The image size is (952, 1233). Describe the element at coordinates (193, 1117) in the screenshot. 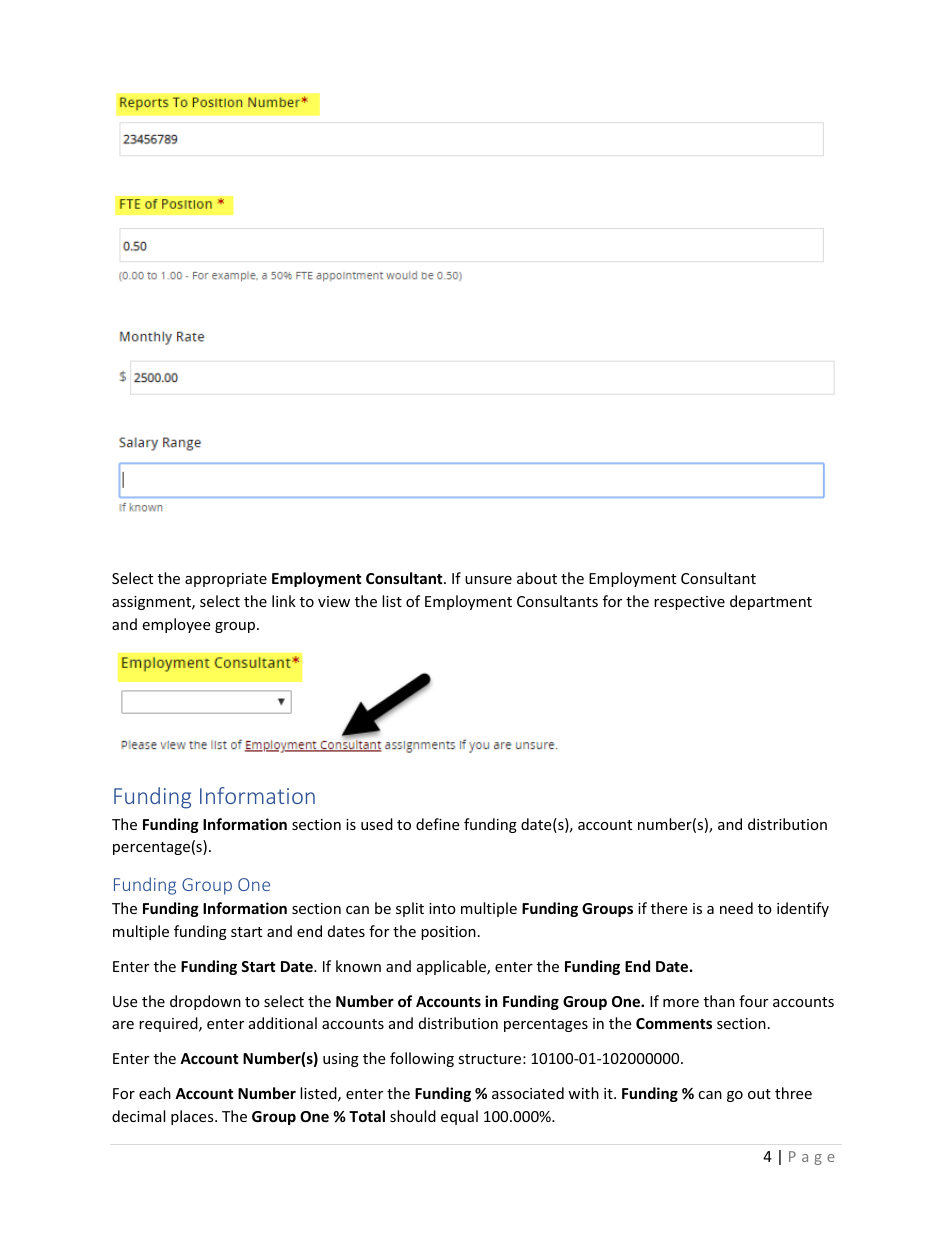

I see `places` at that location.
